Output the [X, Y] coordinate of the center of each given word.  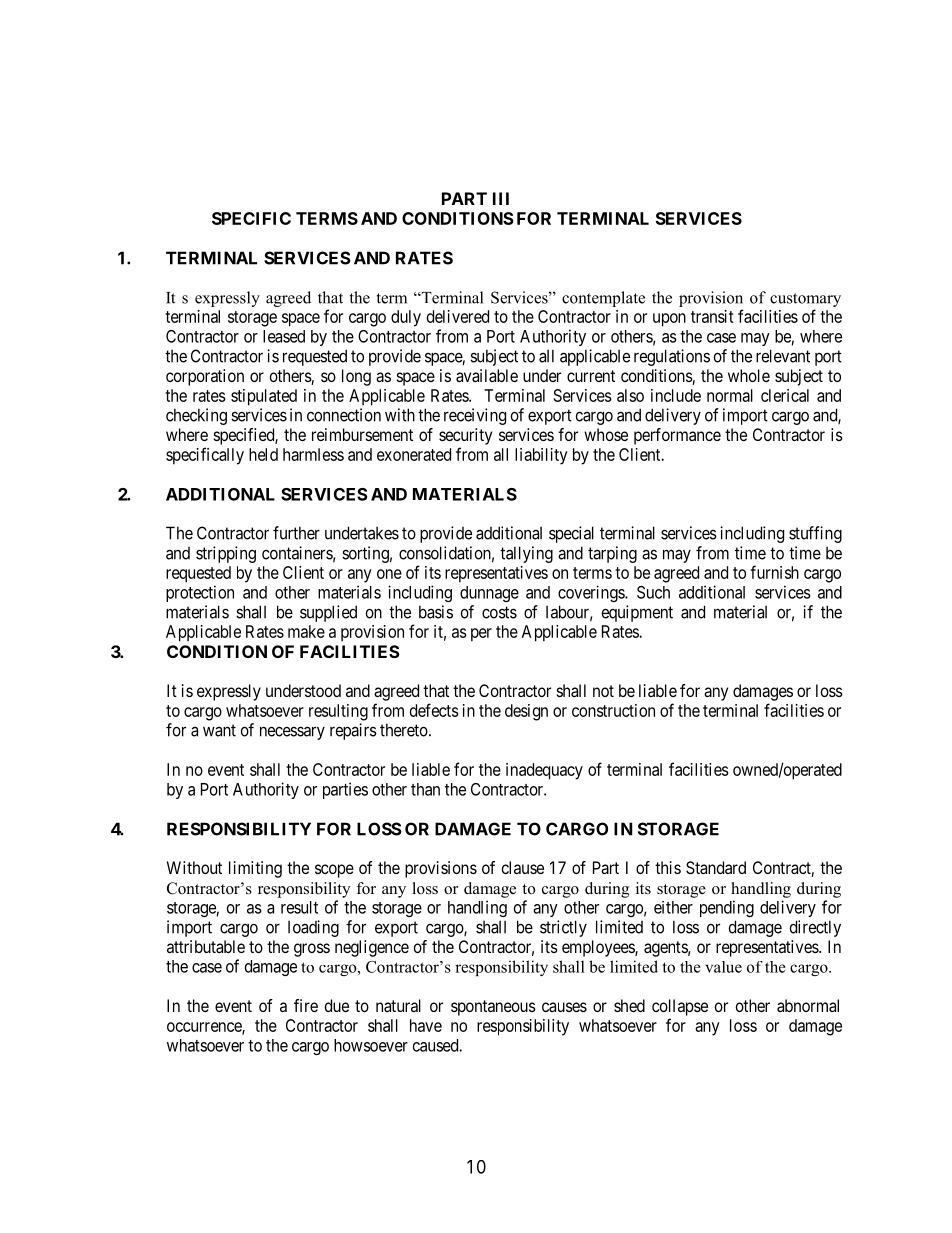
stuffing [815, 534]
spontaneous [493, 1008]
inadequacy [544, 771]
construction [613, 710]
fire [306, 1005]
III [501, 198]
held [263, 454]
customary [805, 300]
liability [541, 456]
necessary [292, 733]
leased [284, 336]
